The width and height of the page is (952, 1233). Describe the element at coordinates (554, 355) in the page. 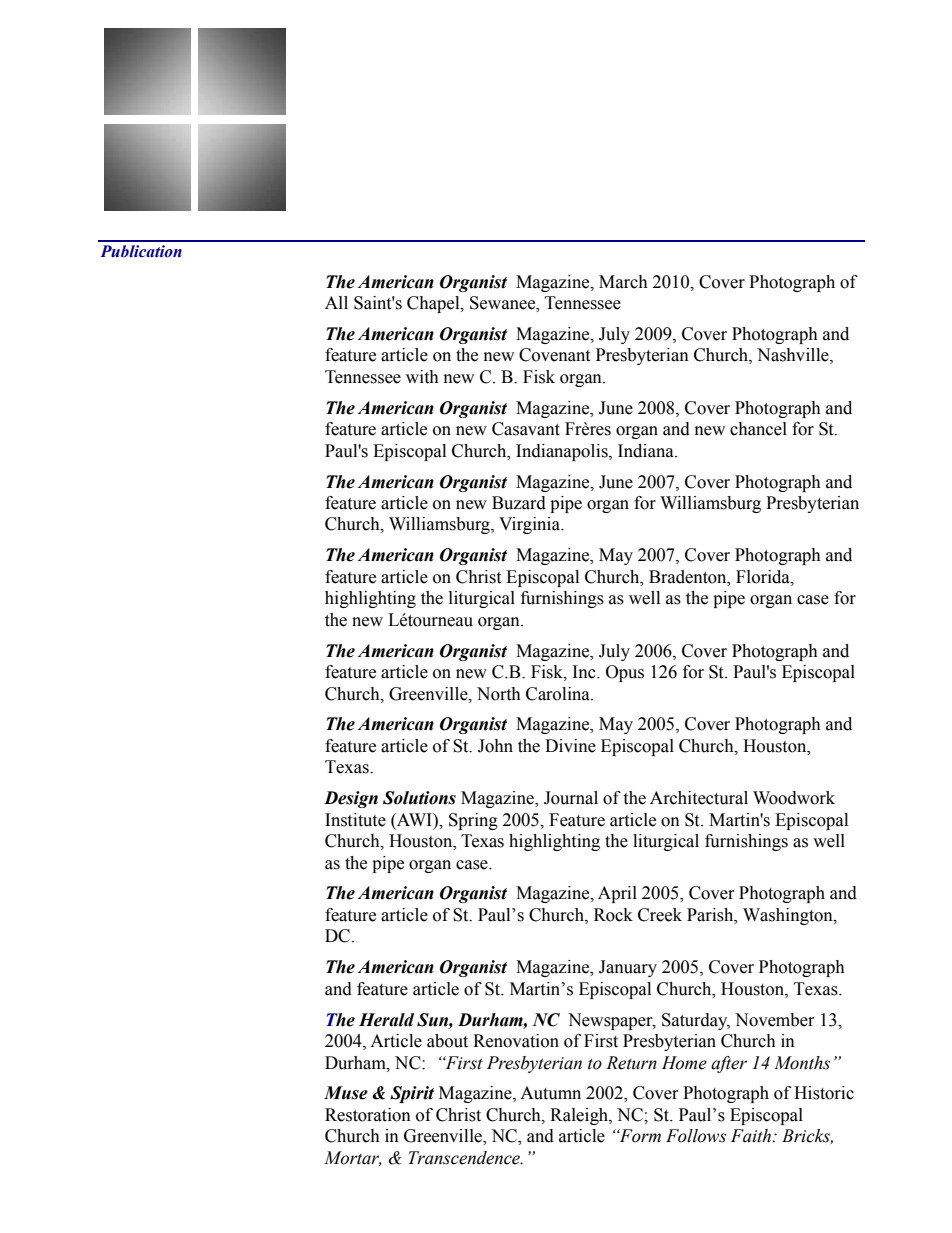

I see `Covenant` at that location.
